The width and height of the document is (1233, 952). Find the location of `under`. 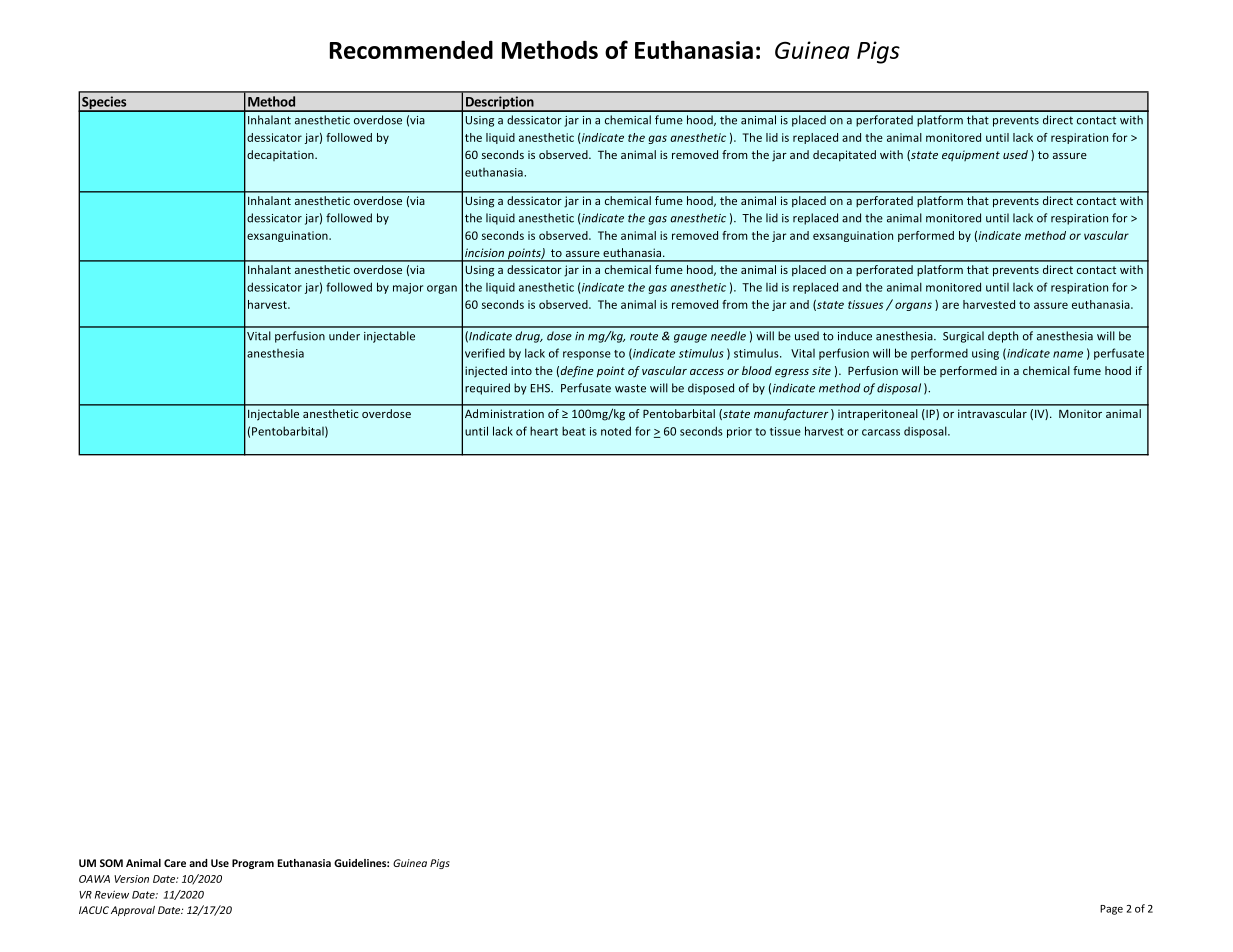

under is located at coordinates (344, 336).
